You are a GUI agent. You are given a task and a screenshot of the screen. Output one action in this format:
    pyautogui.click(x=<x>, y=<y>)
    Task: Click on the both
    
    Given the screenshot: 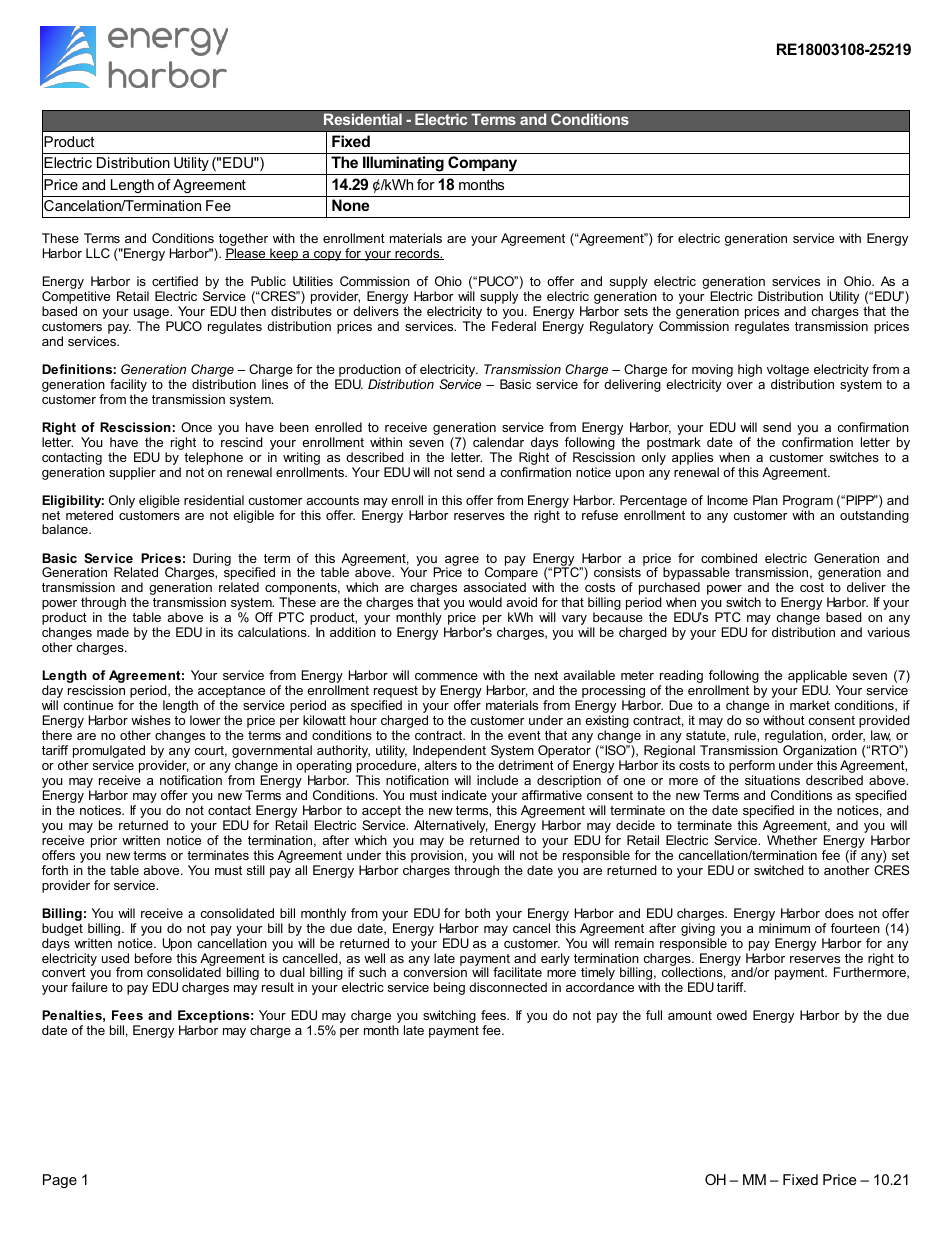 What is the action you would take?
    pyautogui.click(x=477, y=913)
